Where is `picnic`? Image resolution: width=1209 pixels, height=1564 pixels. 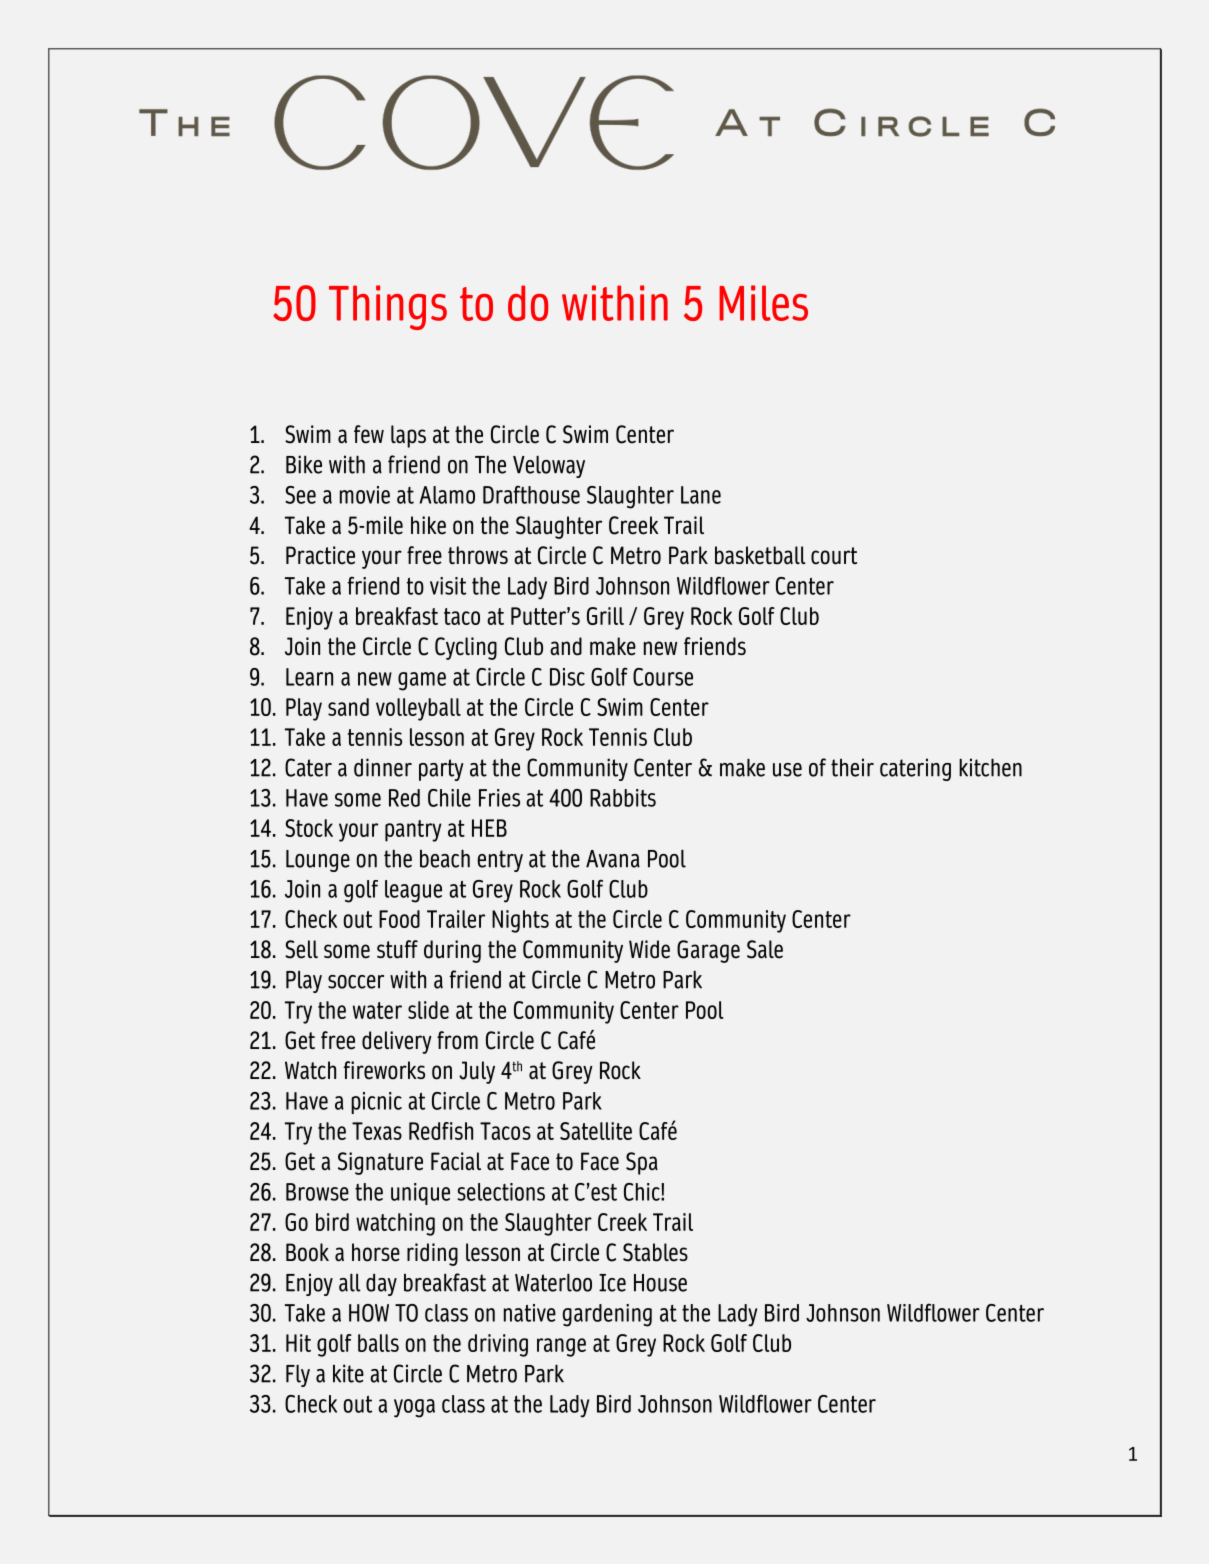
picnic is located at coordinates (376, 1103).
